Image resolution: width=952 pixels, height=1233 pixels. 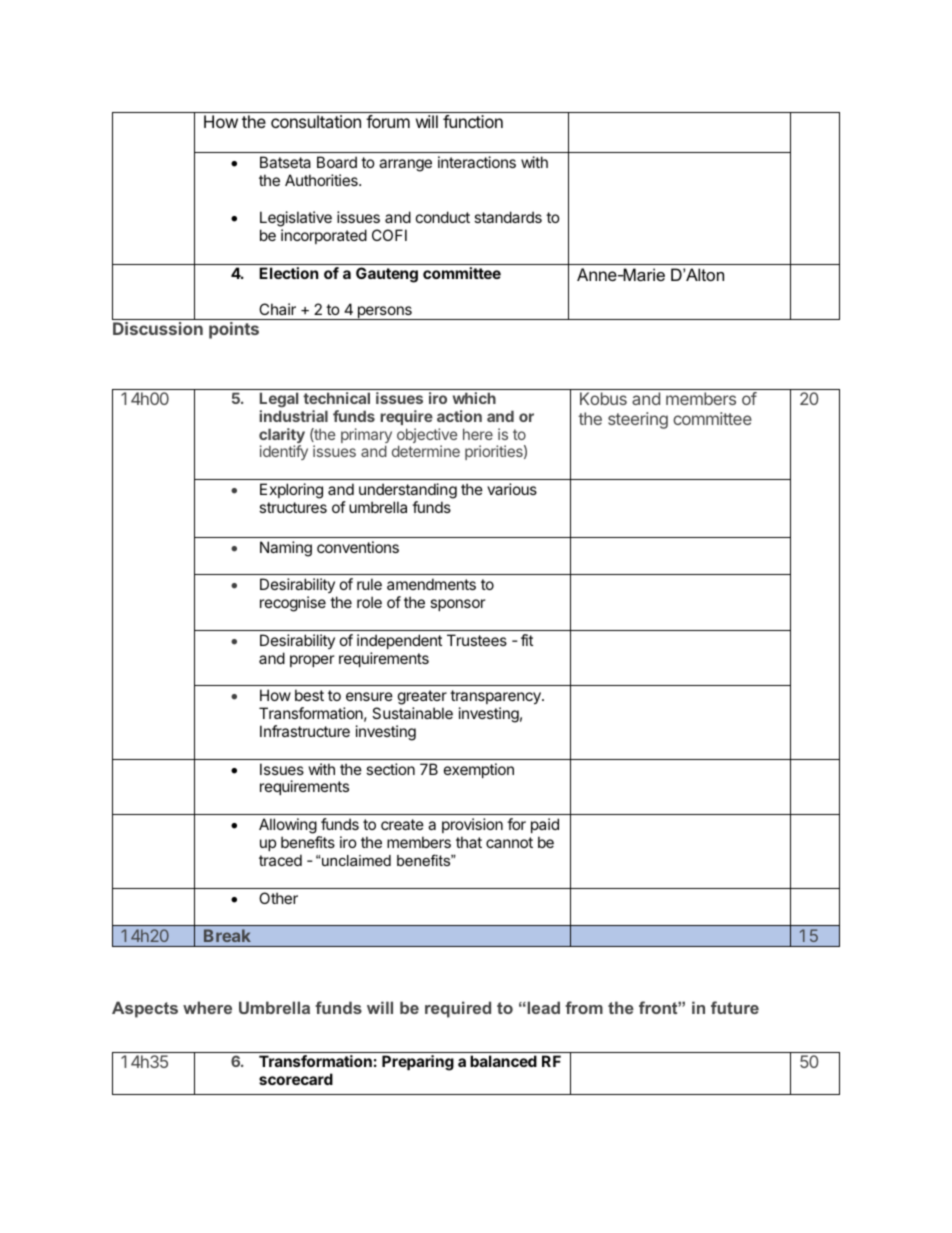 What do you see at coordinates (145, 1009) in the image?
I see `Aspects` at bounding box center [145, 1009].
